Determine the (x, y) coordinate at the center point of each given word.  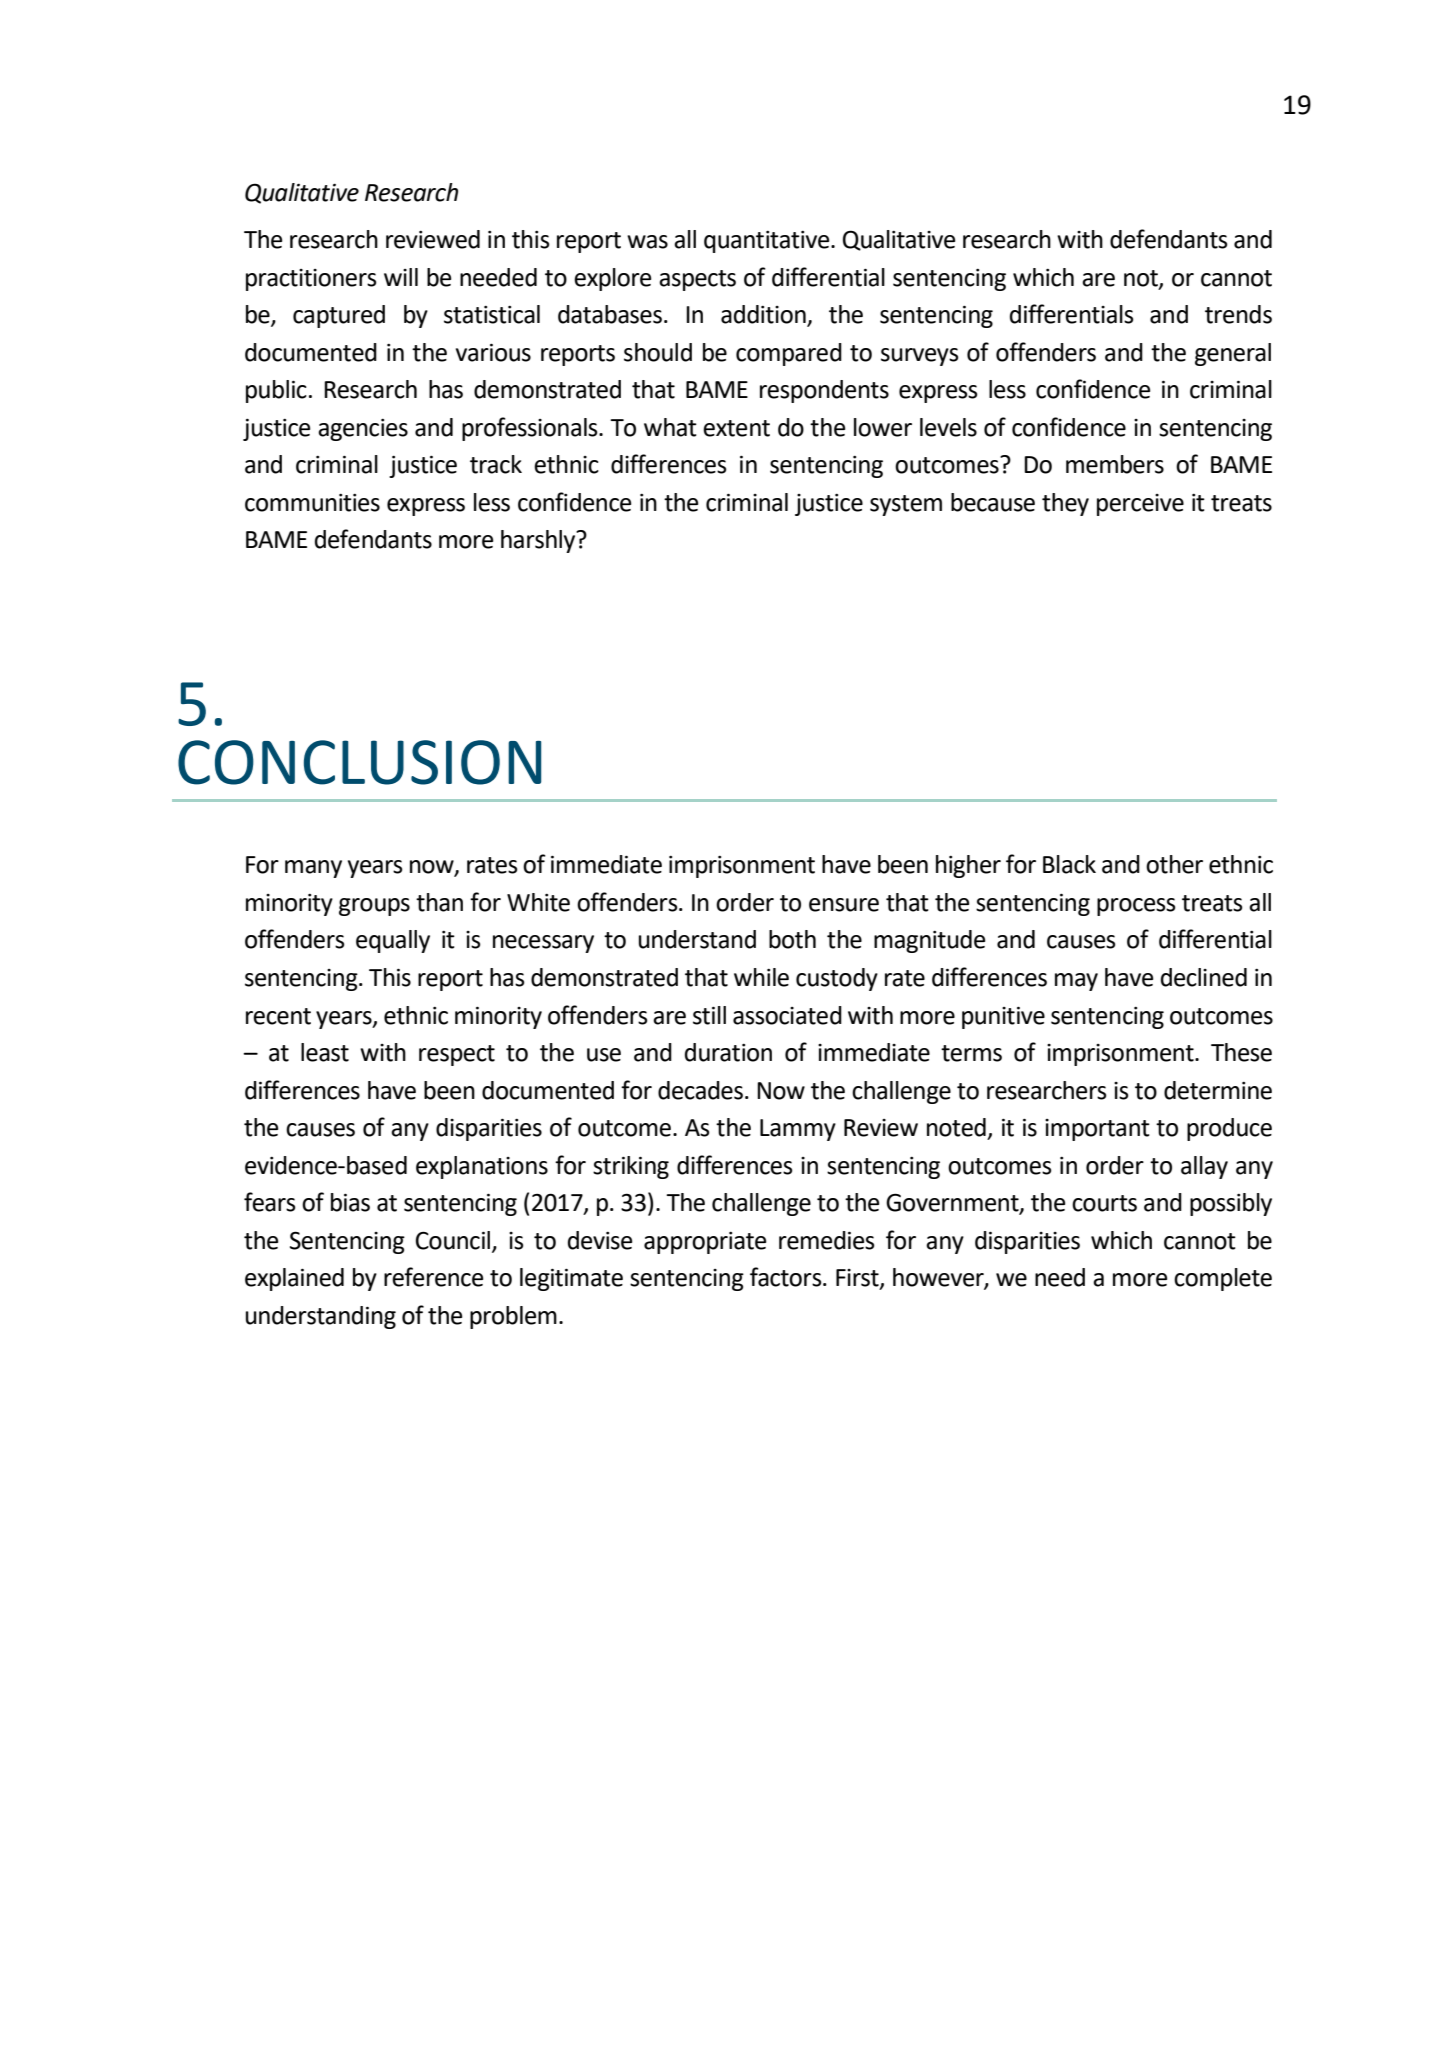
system (906, 505)
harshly (539, 541)
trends (1238, 314)
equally (393, 941)
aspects (697, 280)
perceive (1140, 505)
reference (433, 1277)
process (1136, 907)
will (401, 277)
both (792, 939)
